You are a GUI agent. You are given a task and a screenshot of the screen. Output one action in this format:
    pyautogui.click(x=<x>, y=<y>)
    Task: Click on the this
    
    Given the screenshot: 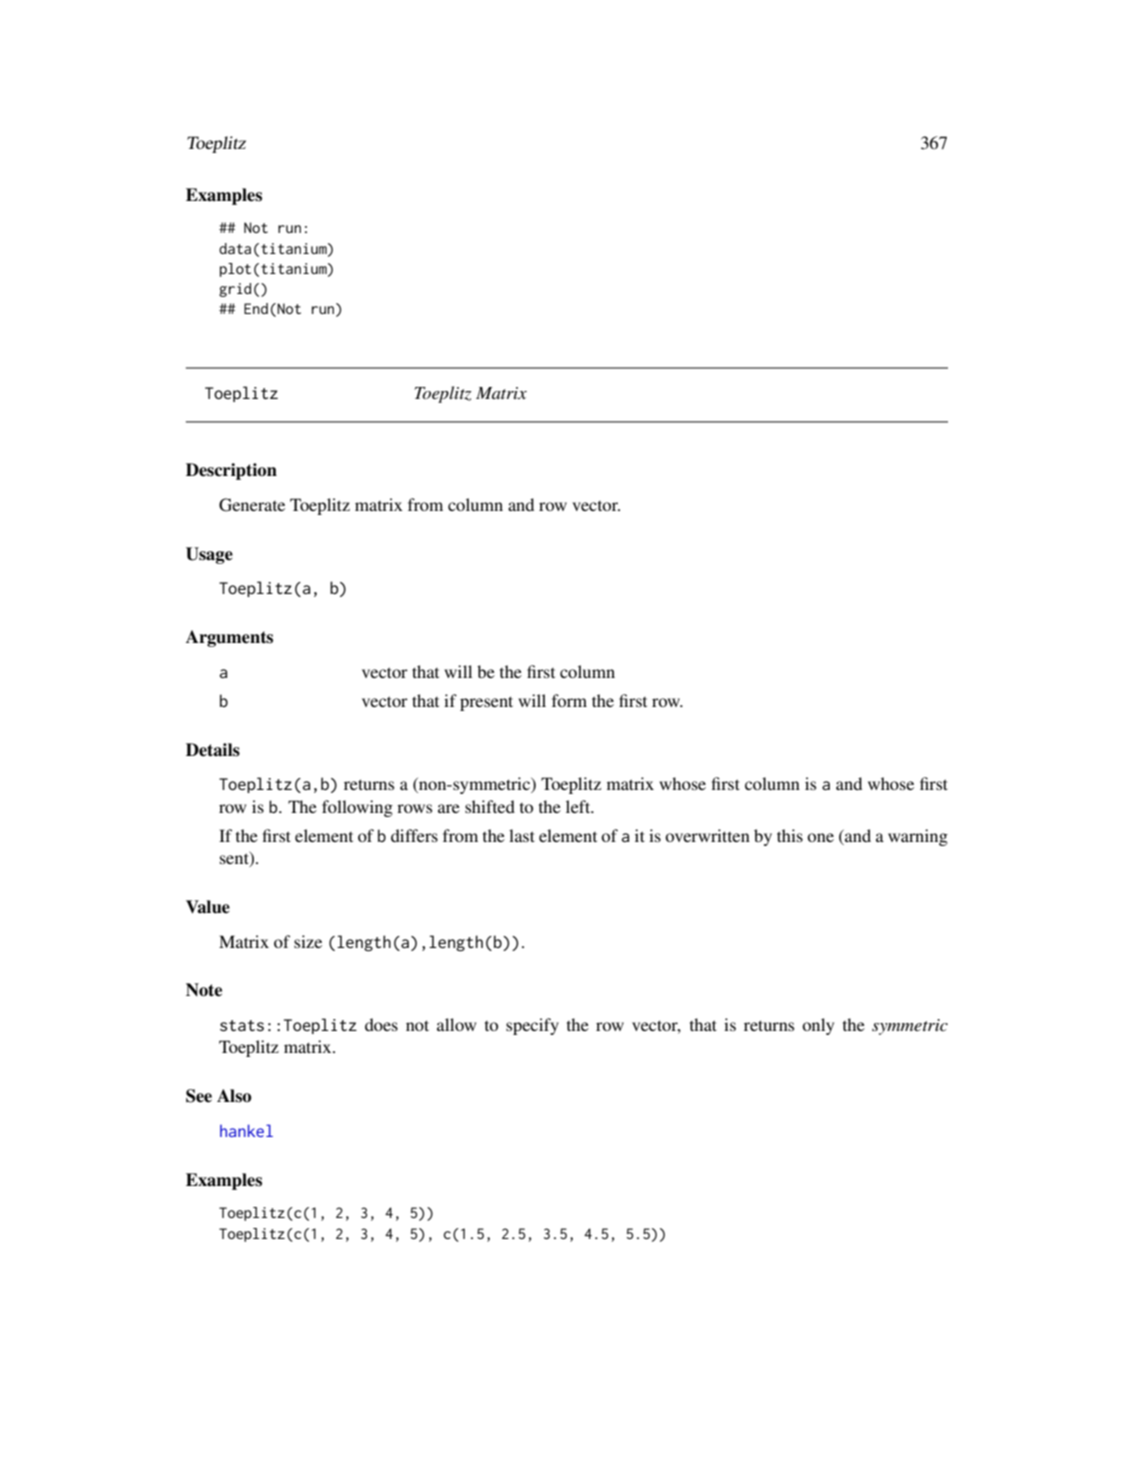 What is the action you would take?
    pyautogui.click(x=790, y=835)
